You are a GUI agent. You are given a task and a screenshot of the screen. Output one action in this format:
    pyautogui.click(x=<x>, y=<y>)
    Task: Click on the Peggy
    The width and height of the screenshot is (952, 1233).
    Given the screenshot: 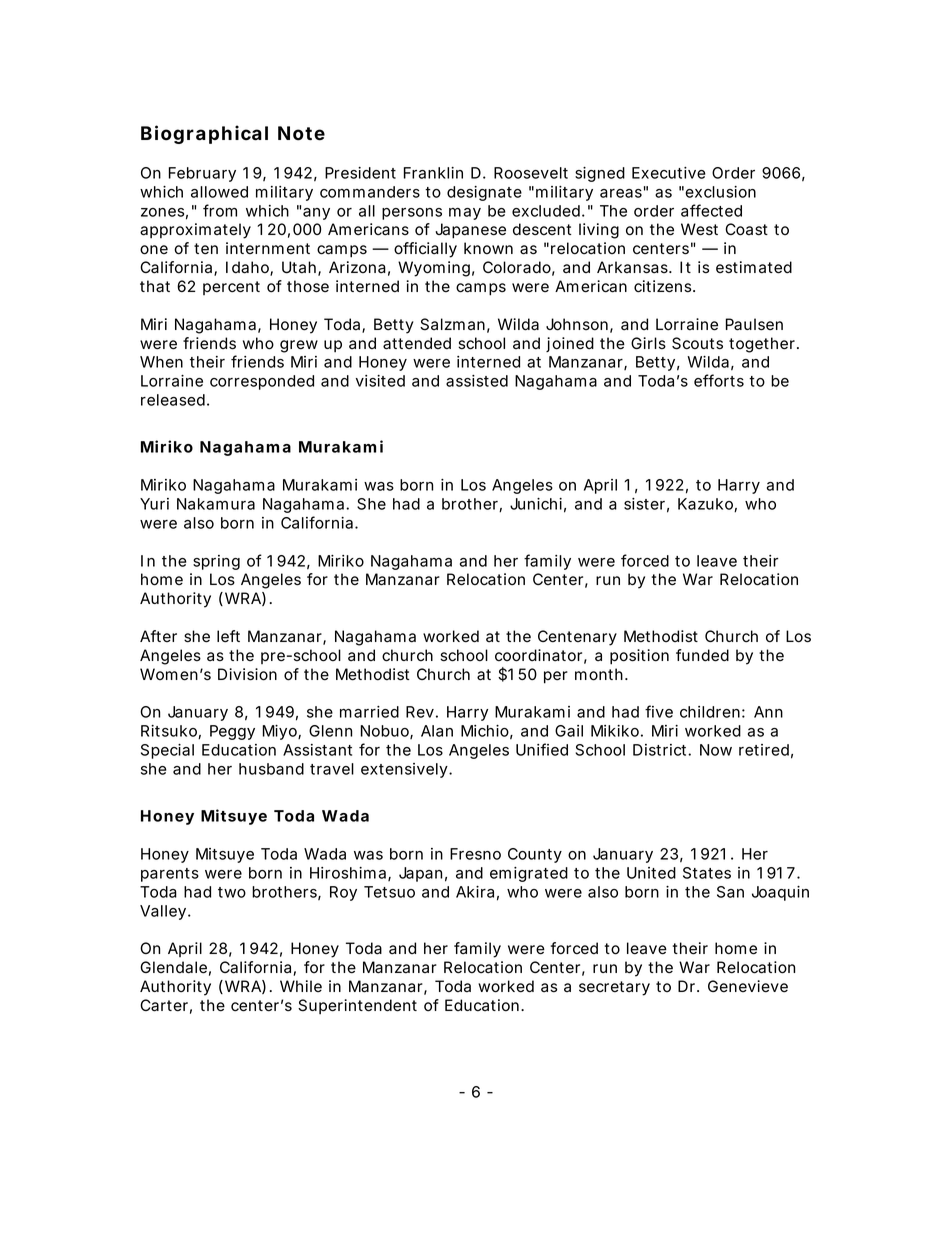 What is the action you would take?
    pyautogui.click(x=232, y=732)
